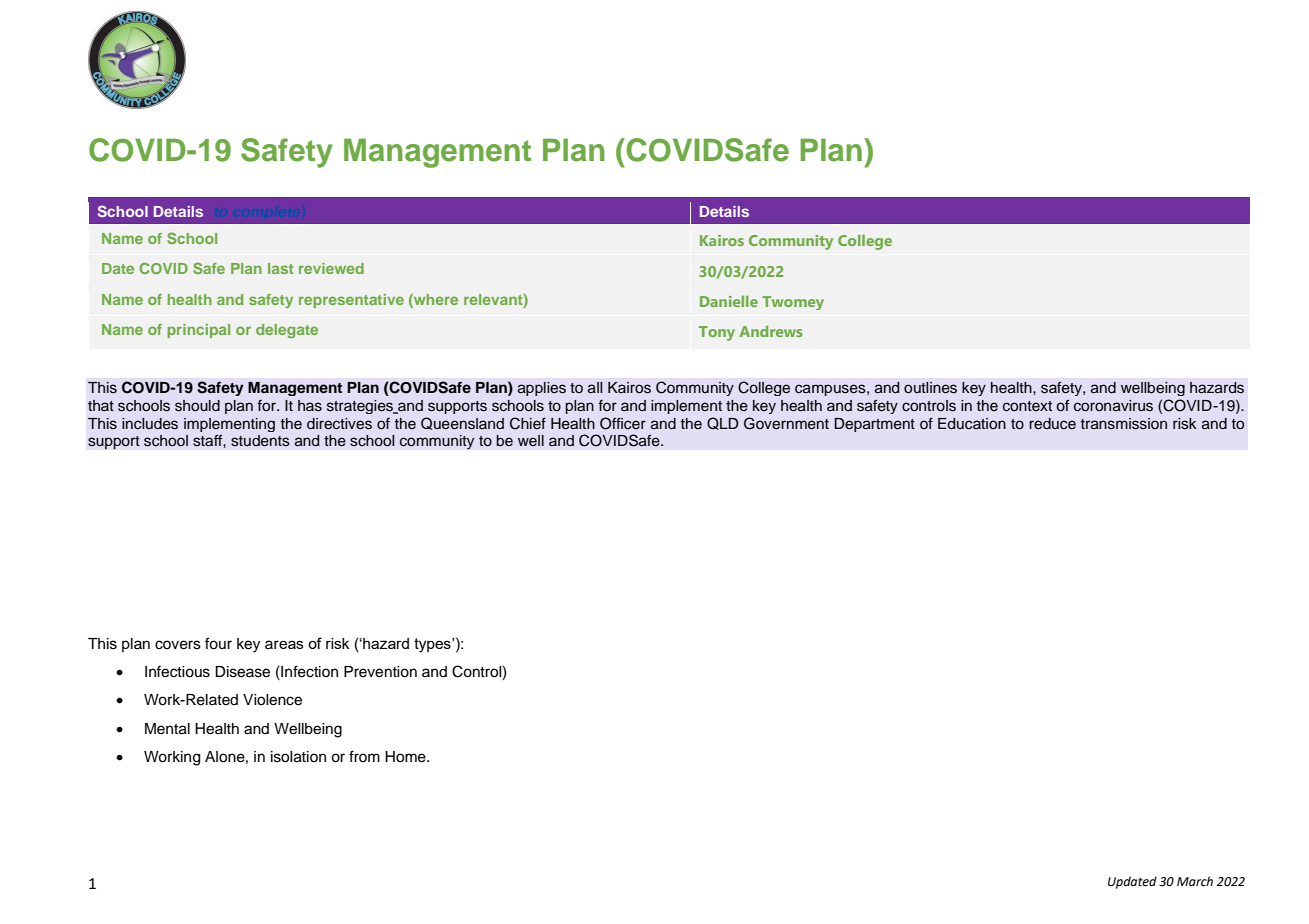 This document has height=924, width=1309. What do you see at coordinates (771, 331) in the document?
I see `Andrews` at bounding box center [771, 331].
